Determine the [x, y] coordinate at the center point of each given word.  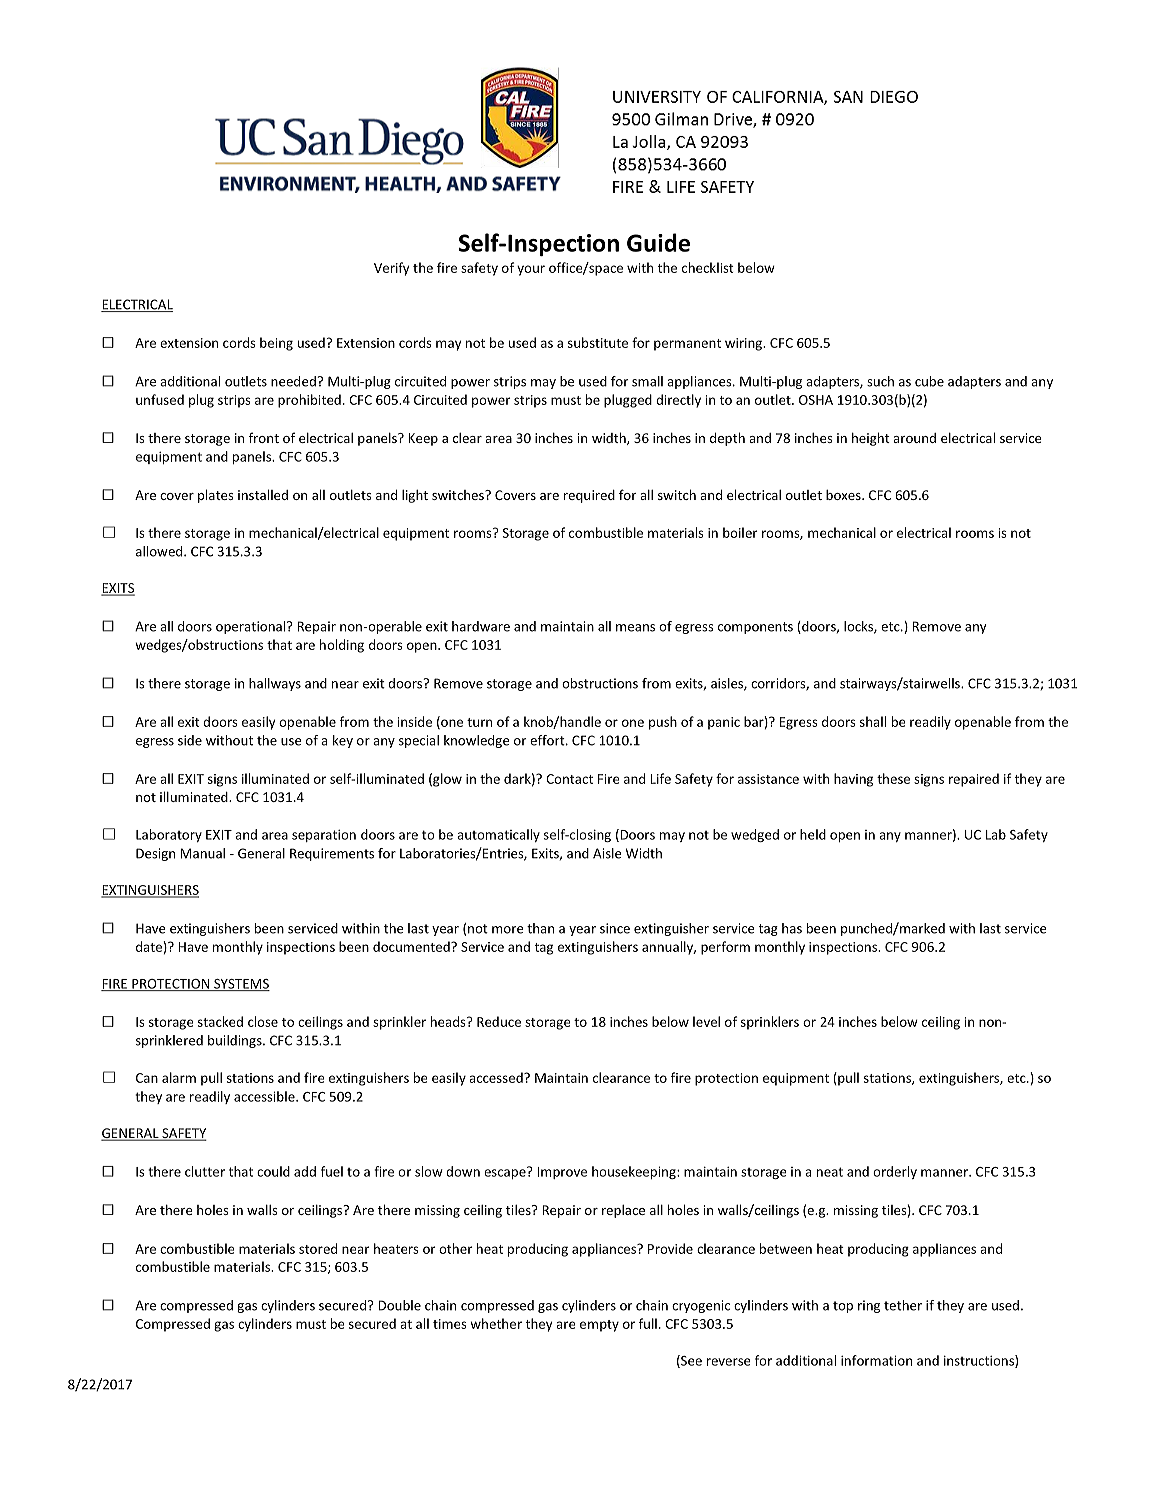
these [893, 778]
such [880, 381]
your [531, 270]
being [276, 344]
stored [318, 1248]
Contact [569, 779]
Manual [202, 853]
